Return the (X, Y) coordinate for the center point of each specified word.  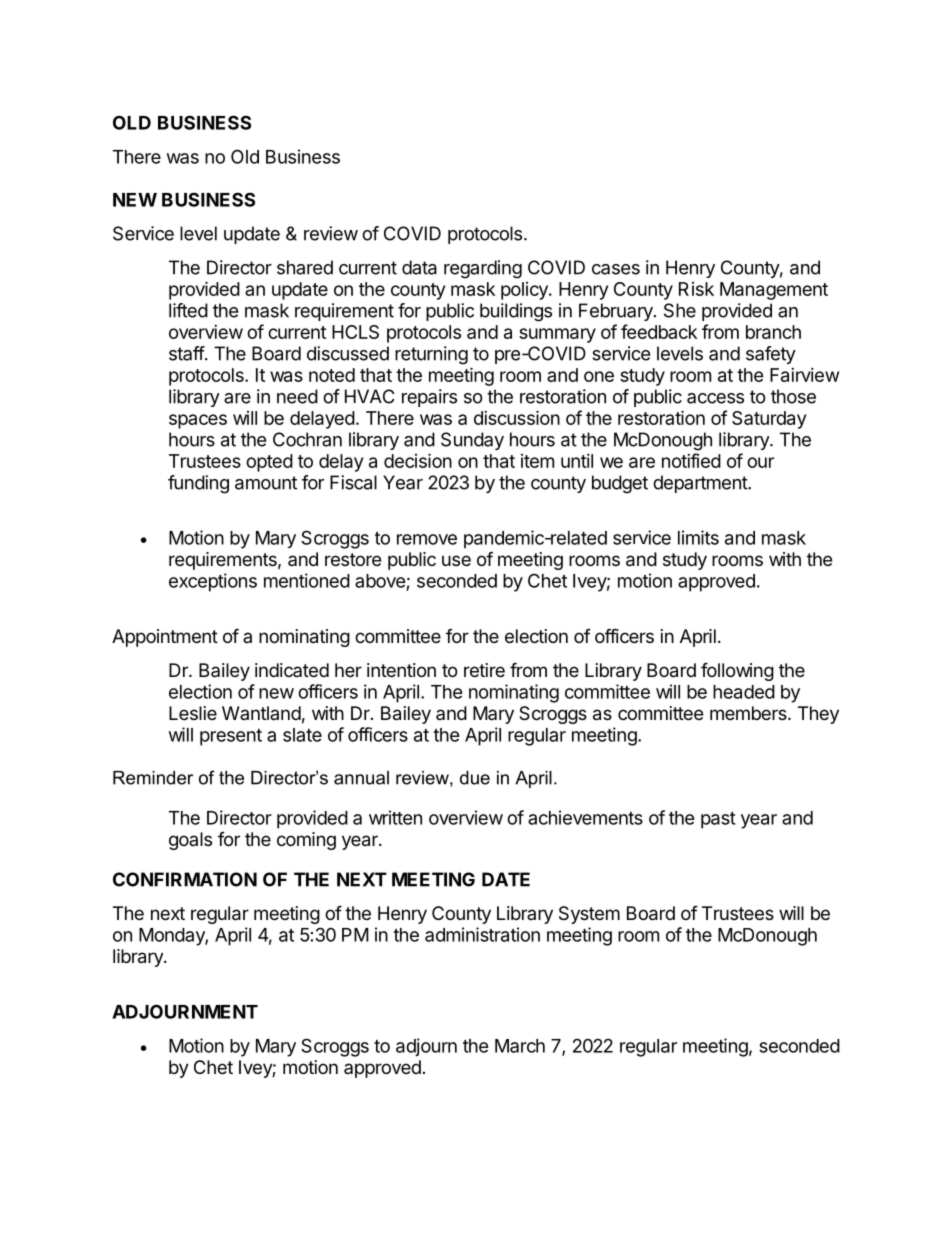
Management (774, 291)
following (737, 671)
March (520, 1046)
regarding (483, 269)
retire (484, 670)
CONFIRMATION (185, 879)
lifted (188, 310)
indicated (292, 670)
